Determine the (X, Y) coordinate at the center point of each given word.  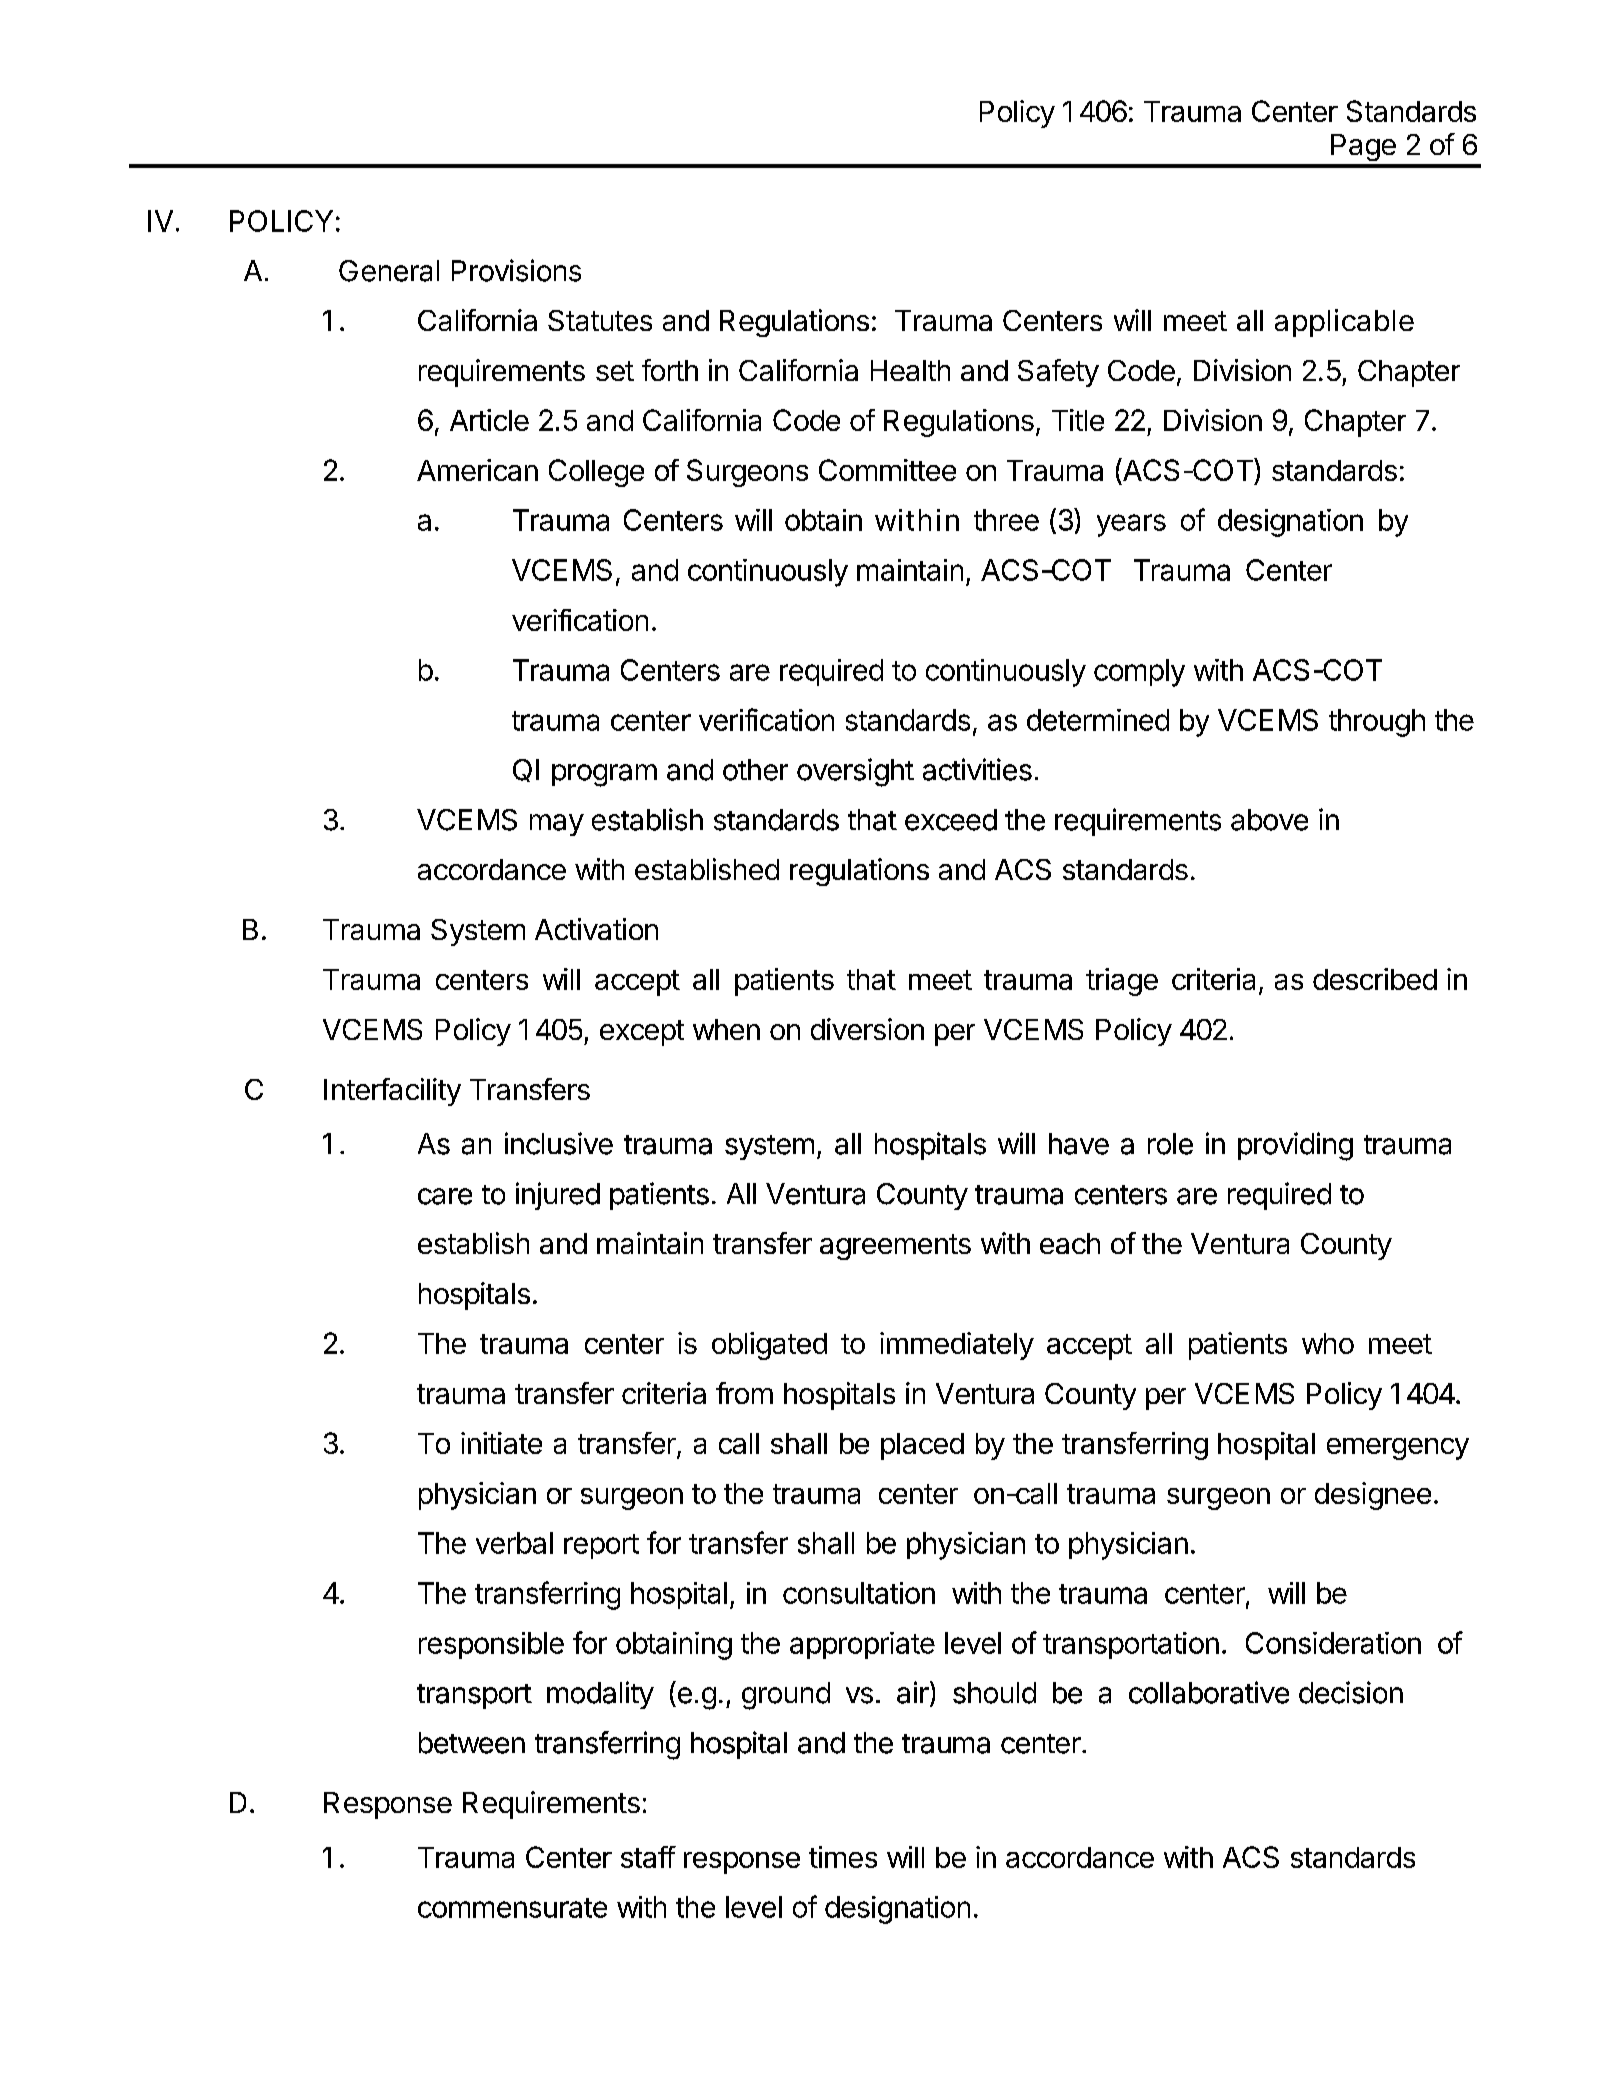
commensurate (512, 1908)
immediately (957, 1346)
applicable (1344, 323)
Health (910, 370)
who (1328, 1343)
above (1269, 820)
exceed (951, 820)
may (557, 825)
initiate (501, 1443)
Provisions (516, 270)
